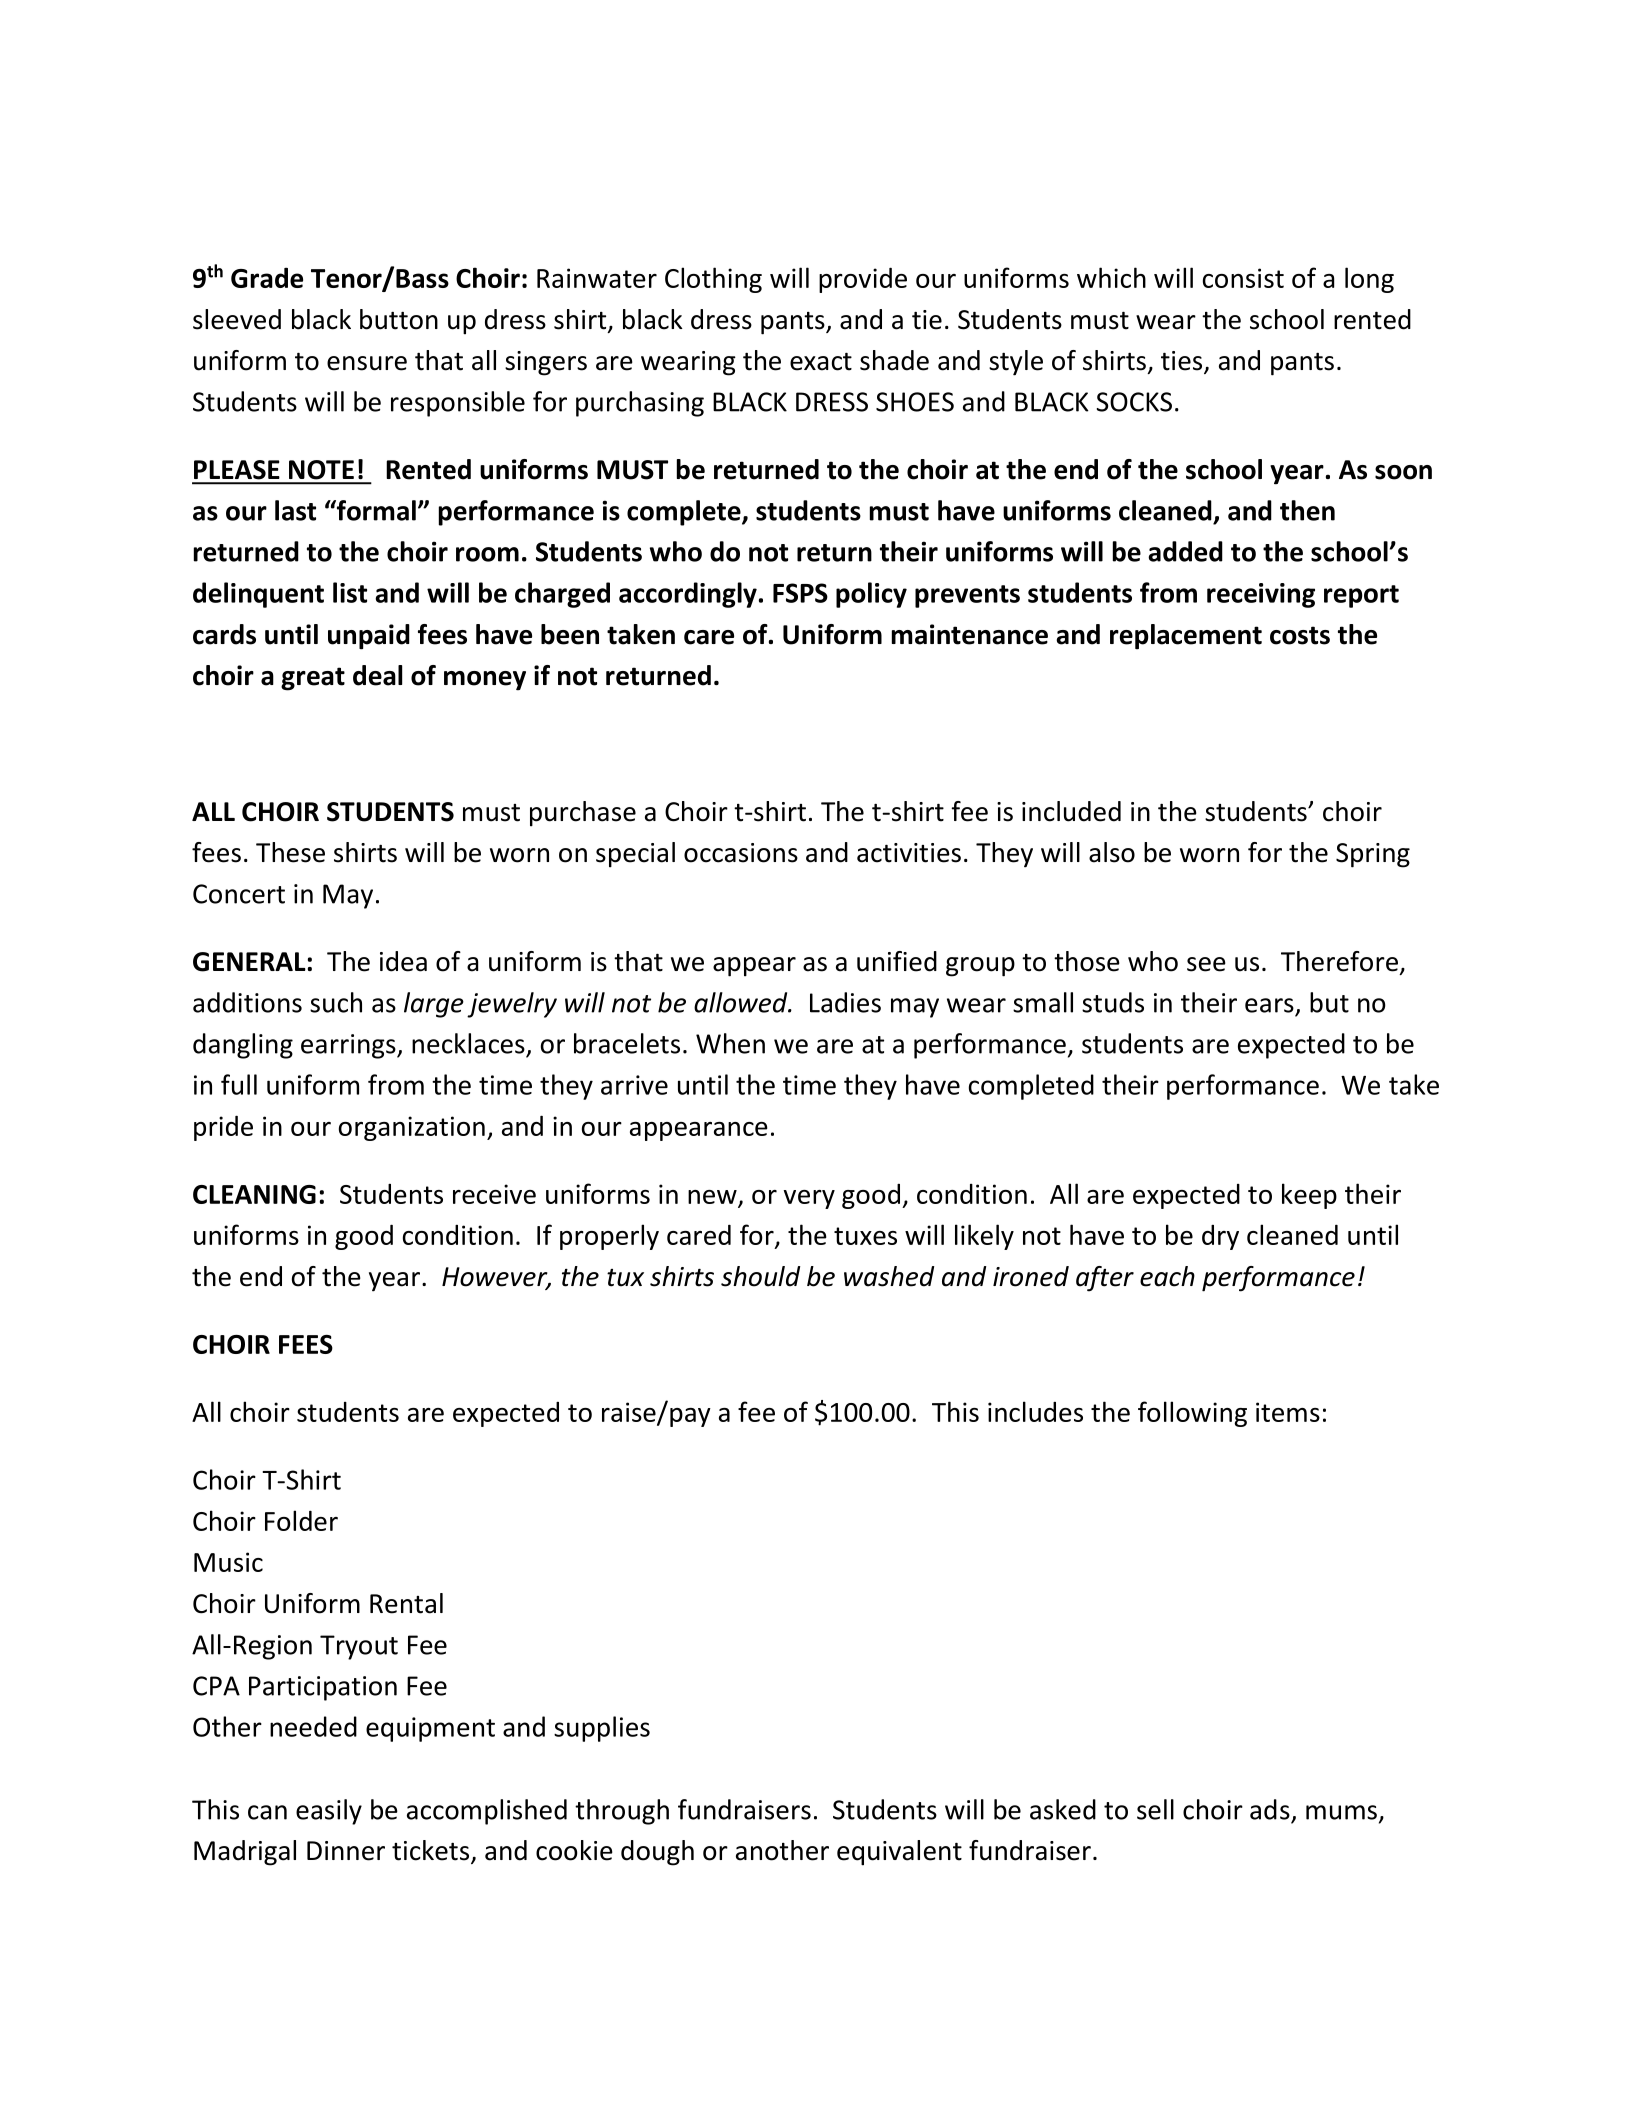  What do you see at coordinates (329, 1812) in the screenshot?
I see `easily` at bounding box center [329, 1812].
